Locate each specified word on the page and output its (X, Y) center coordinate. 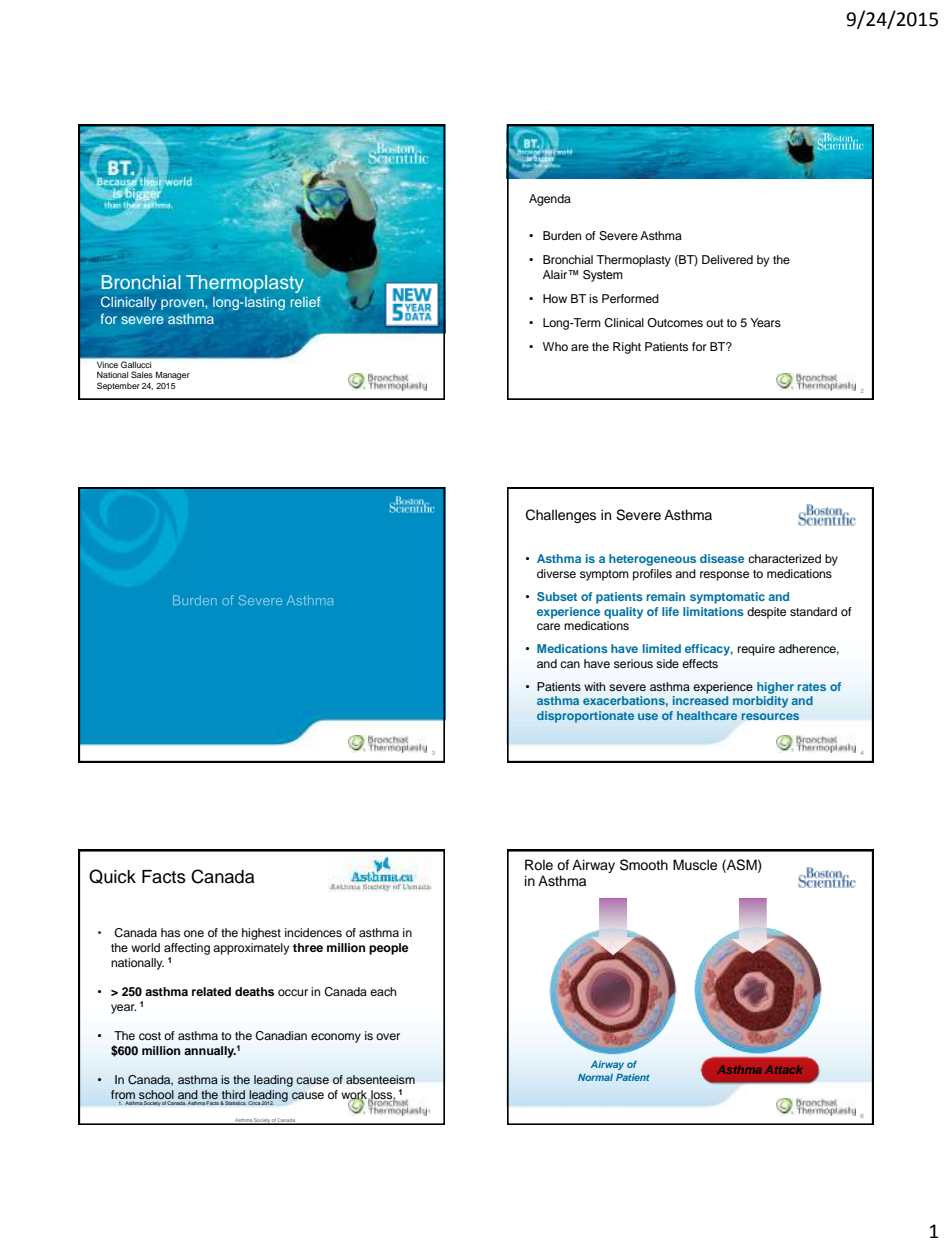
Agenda (550, 200)
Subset (557, 596)
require (756, 650)
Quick (112, 876)
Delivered (727, 259)
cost (150, 1036)
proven (183, 304)
